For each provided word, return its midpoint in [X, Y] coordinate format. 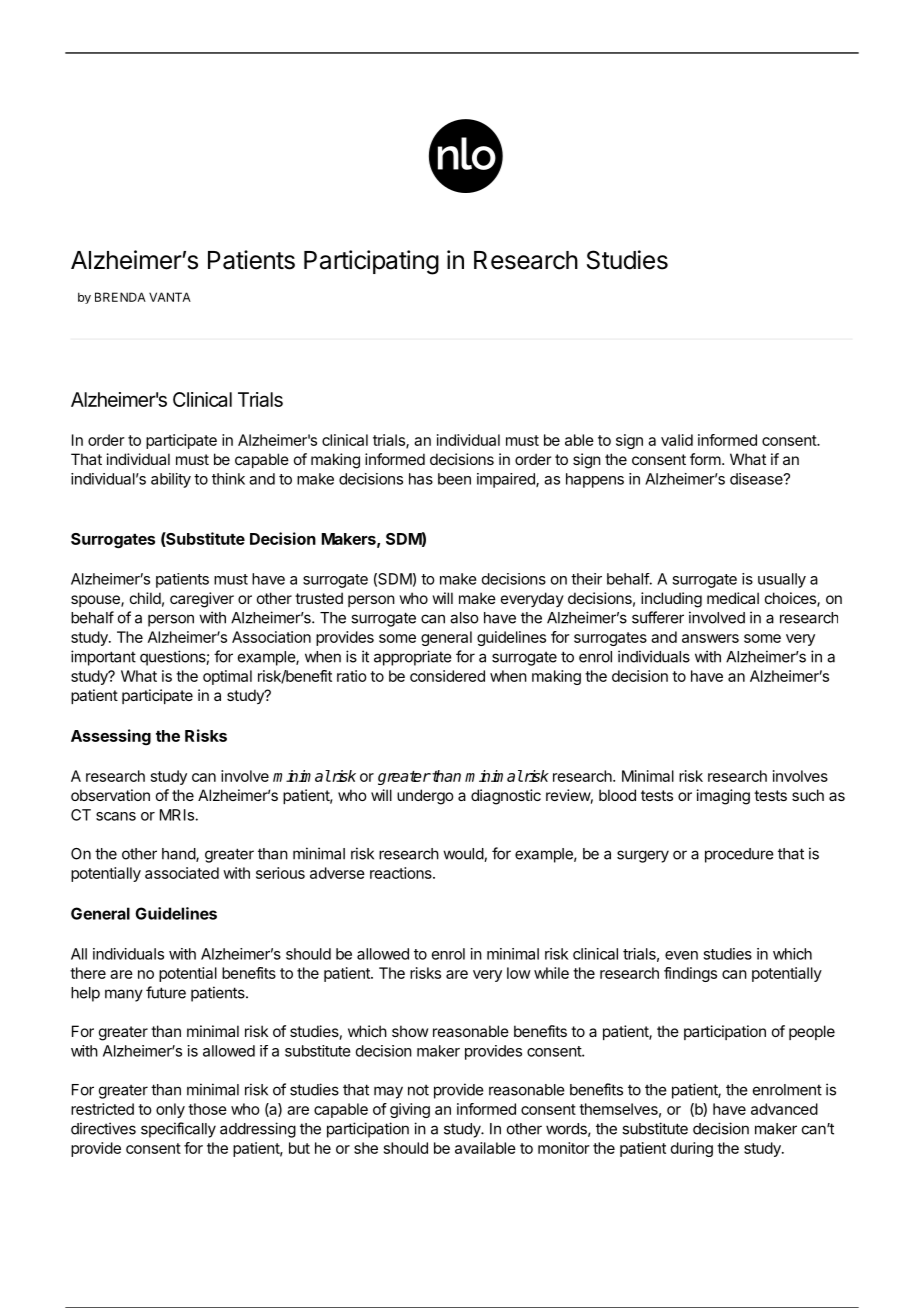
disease [757, 479]
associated [182, 873]
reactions [402, 873]
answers [710, 638]
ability [171, 480]
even [681, 955]
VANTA [170, 297]
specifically [178, 1130]
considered [447, 676]
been [454, 479]
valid [677, 440]
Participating [371, 262]
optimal [227, 677]
